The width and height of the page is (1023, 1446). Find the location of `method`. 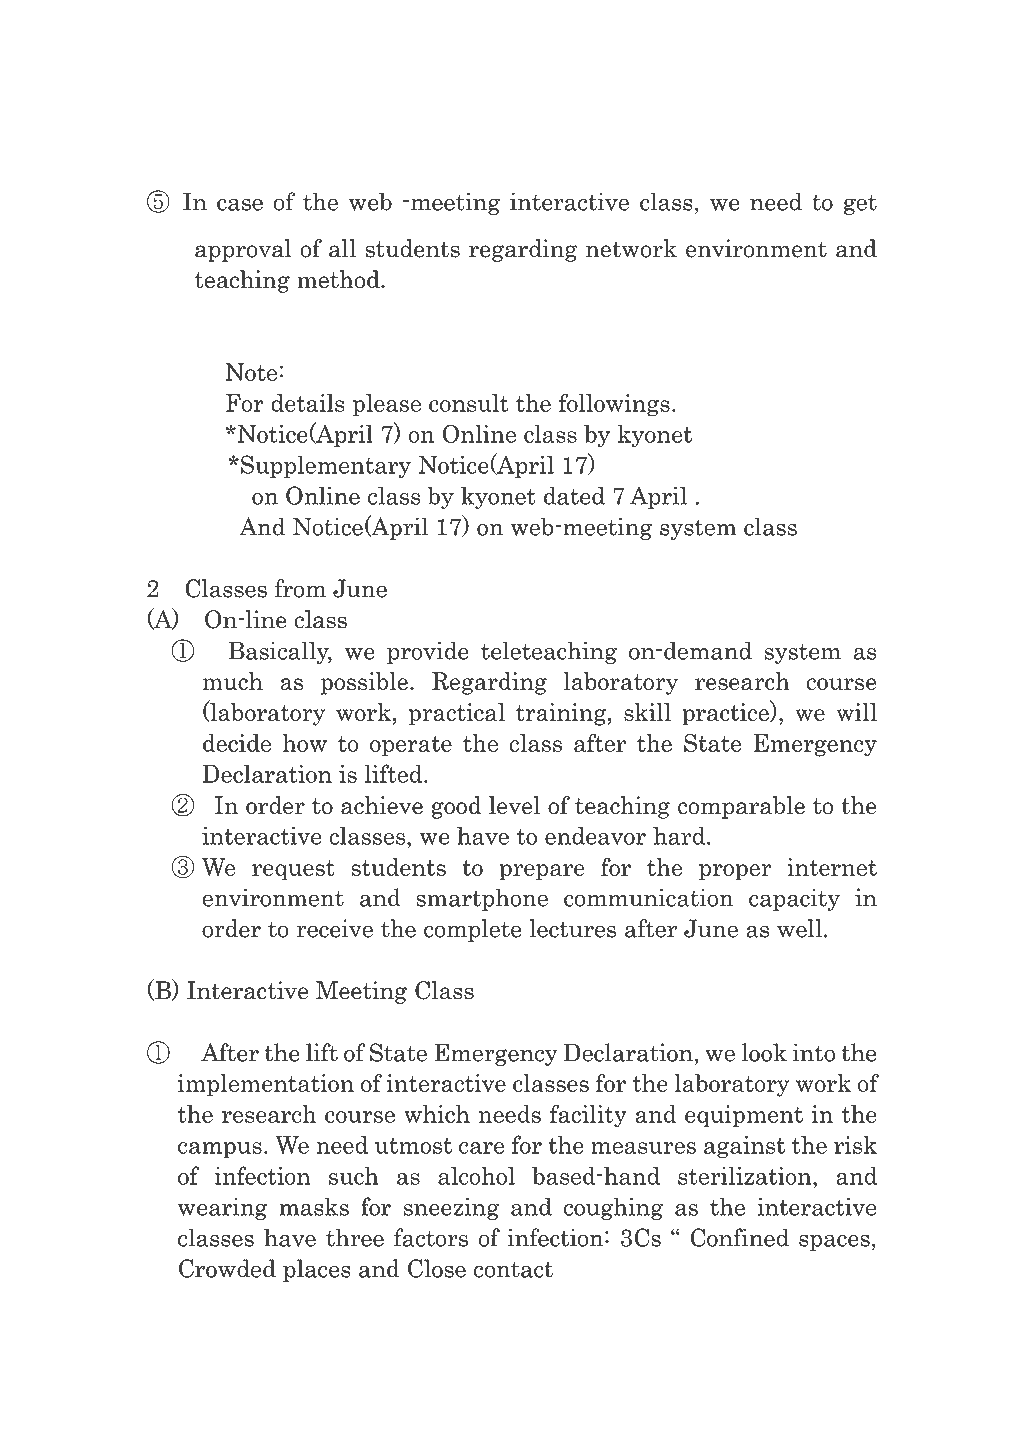

method is located at coordinates (339, 279).
